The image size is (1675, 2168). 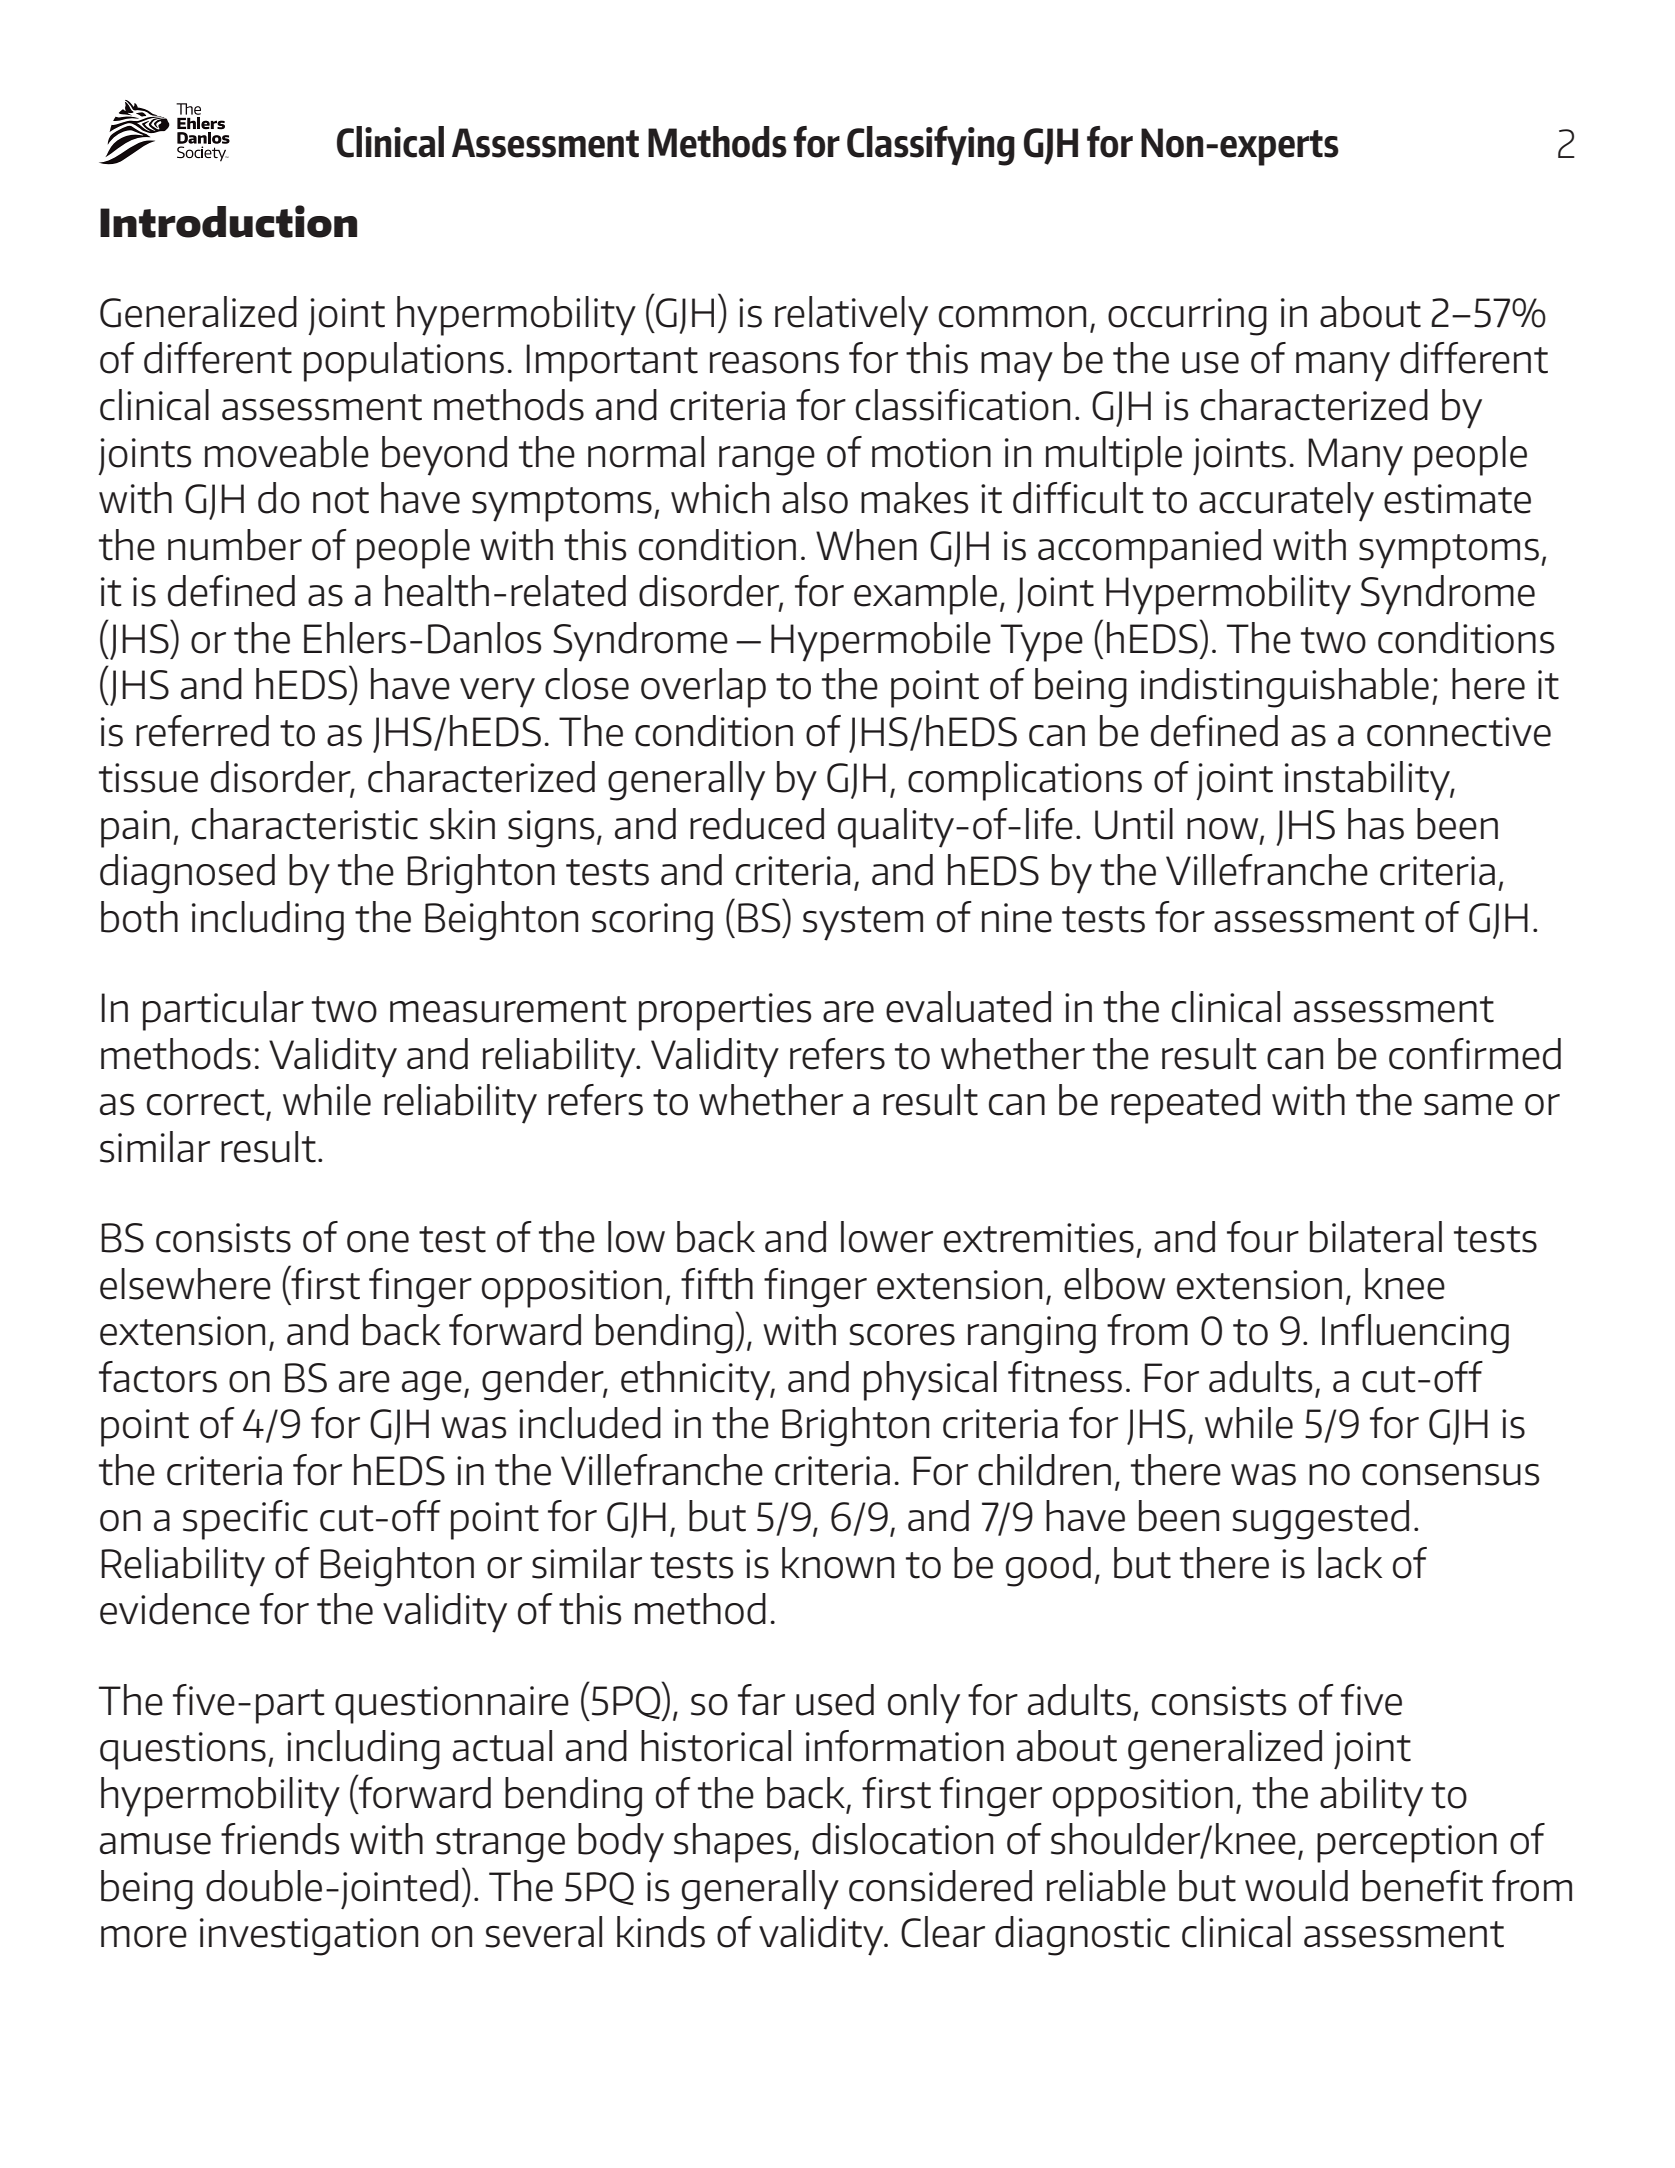 I want to click on correct, so click(x=206, y=1102).
